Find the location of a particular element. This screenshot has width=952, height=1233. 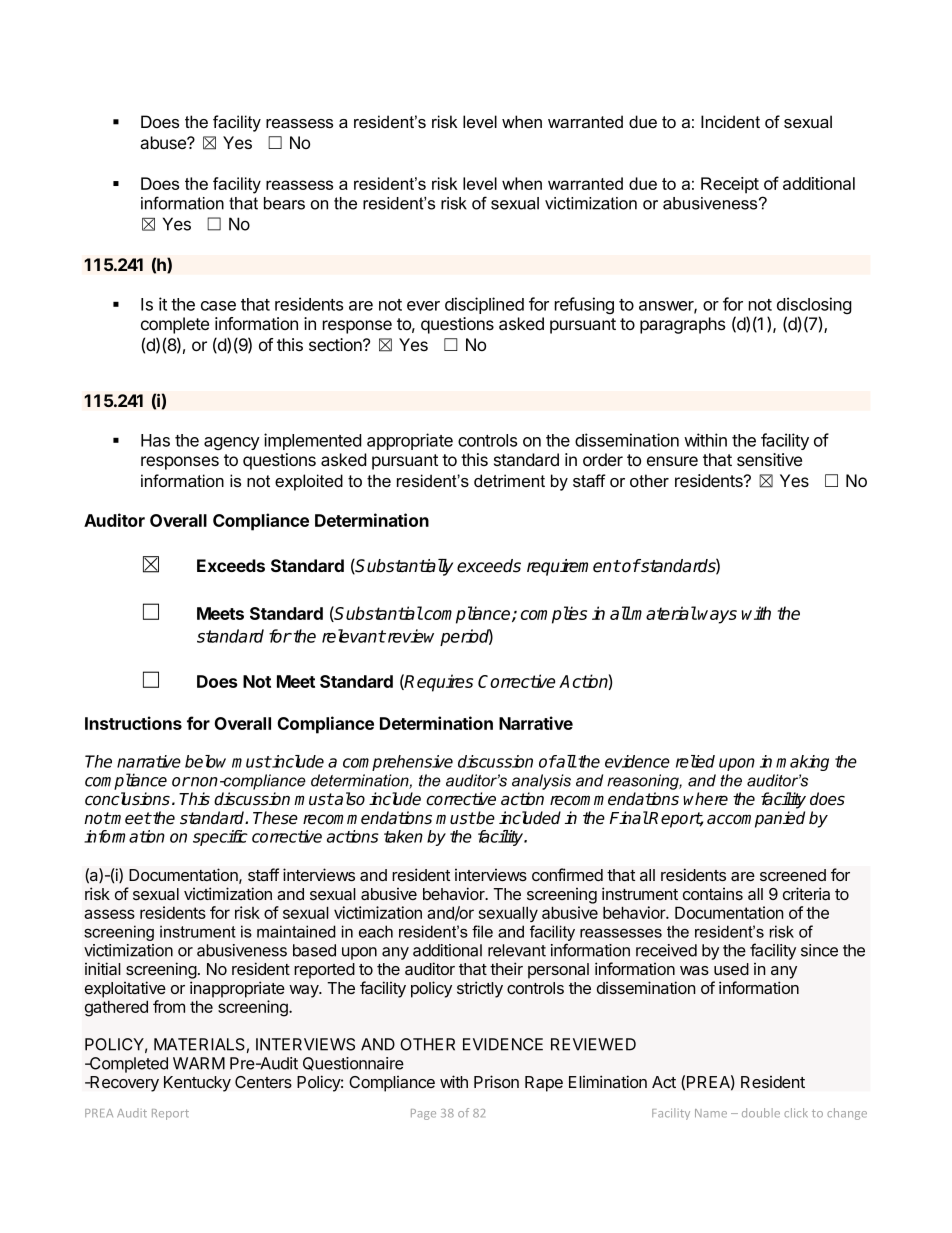

ways is located at coordinates (717, 617).
